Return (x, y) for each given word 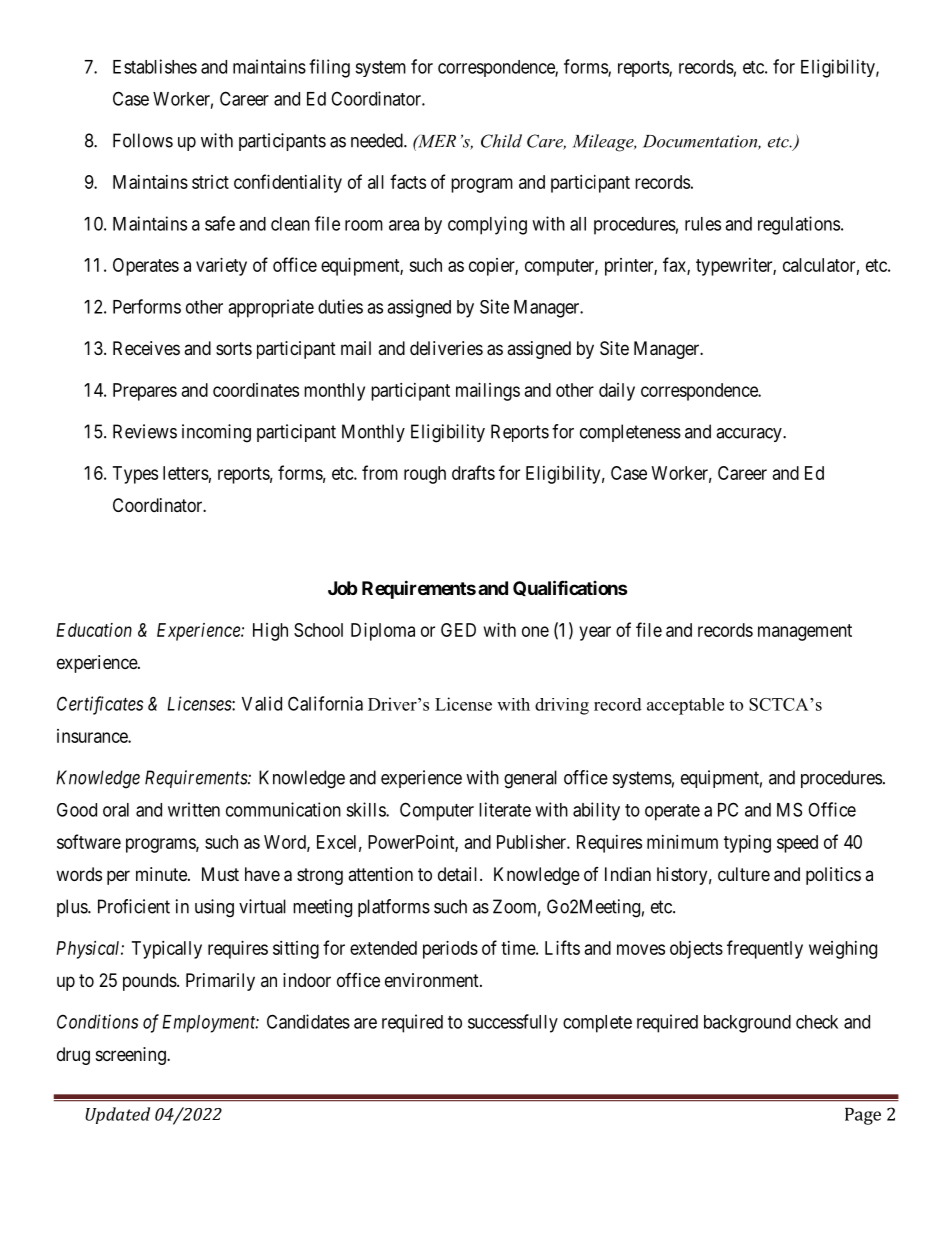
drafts (473, 472)
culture (744, 874)
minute (162, 874)
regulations (799, 225)
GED (458, 630)
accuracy (750, 435)
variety (221, 267)
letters (186, 473)
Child (501, 141)
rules (703, 224)
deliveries (446, 348)
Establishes (155, 66)
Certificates (100, 705)
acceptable (685, 706)
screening (132, 1056)
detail (459, 874)
